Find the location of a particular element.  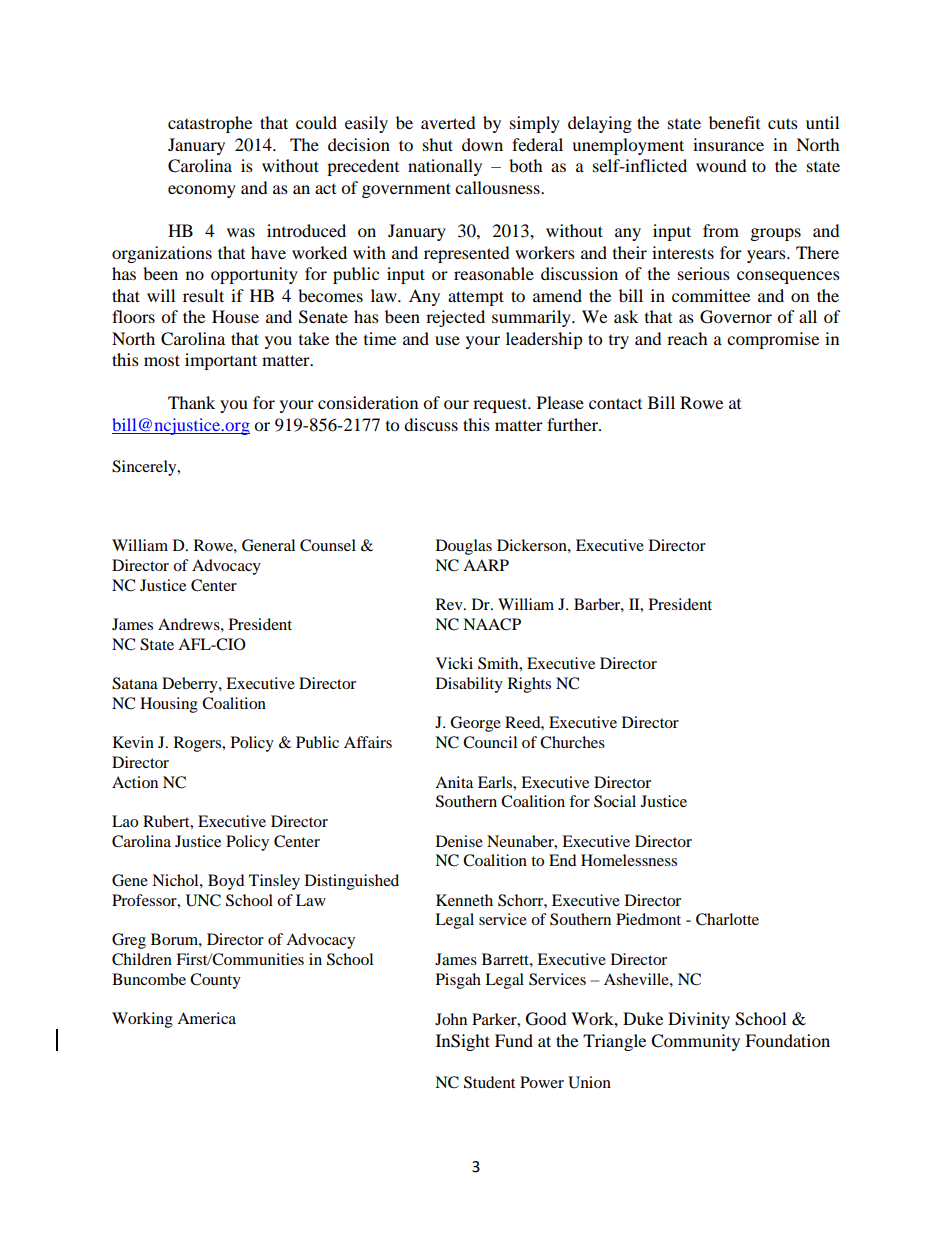

Council is located at coordinates (490, 742).
